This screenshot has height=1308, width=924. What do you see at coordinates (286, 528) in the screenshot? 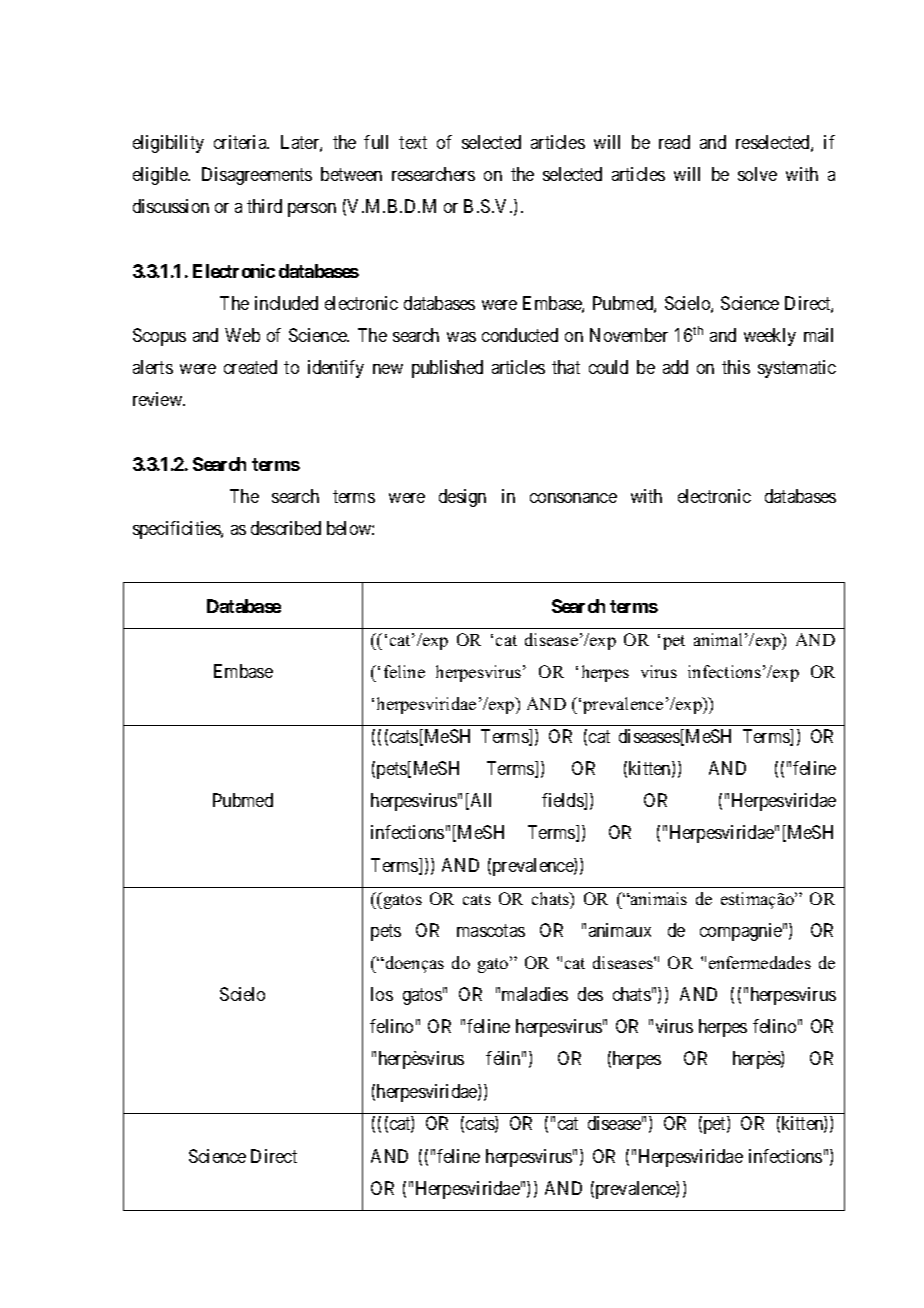
I see `described` at bounding box center [286, 528].
